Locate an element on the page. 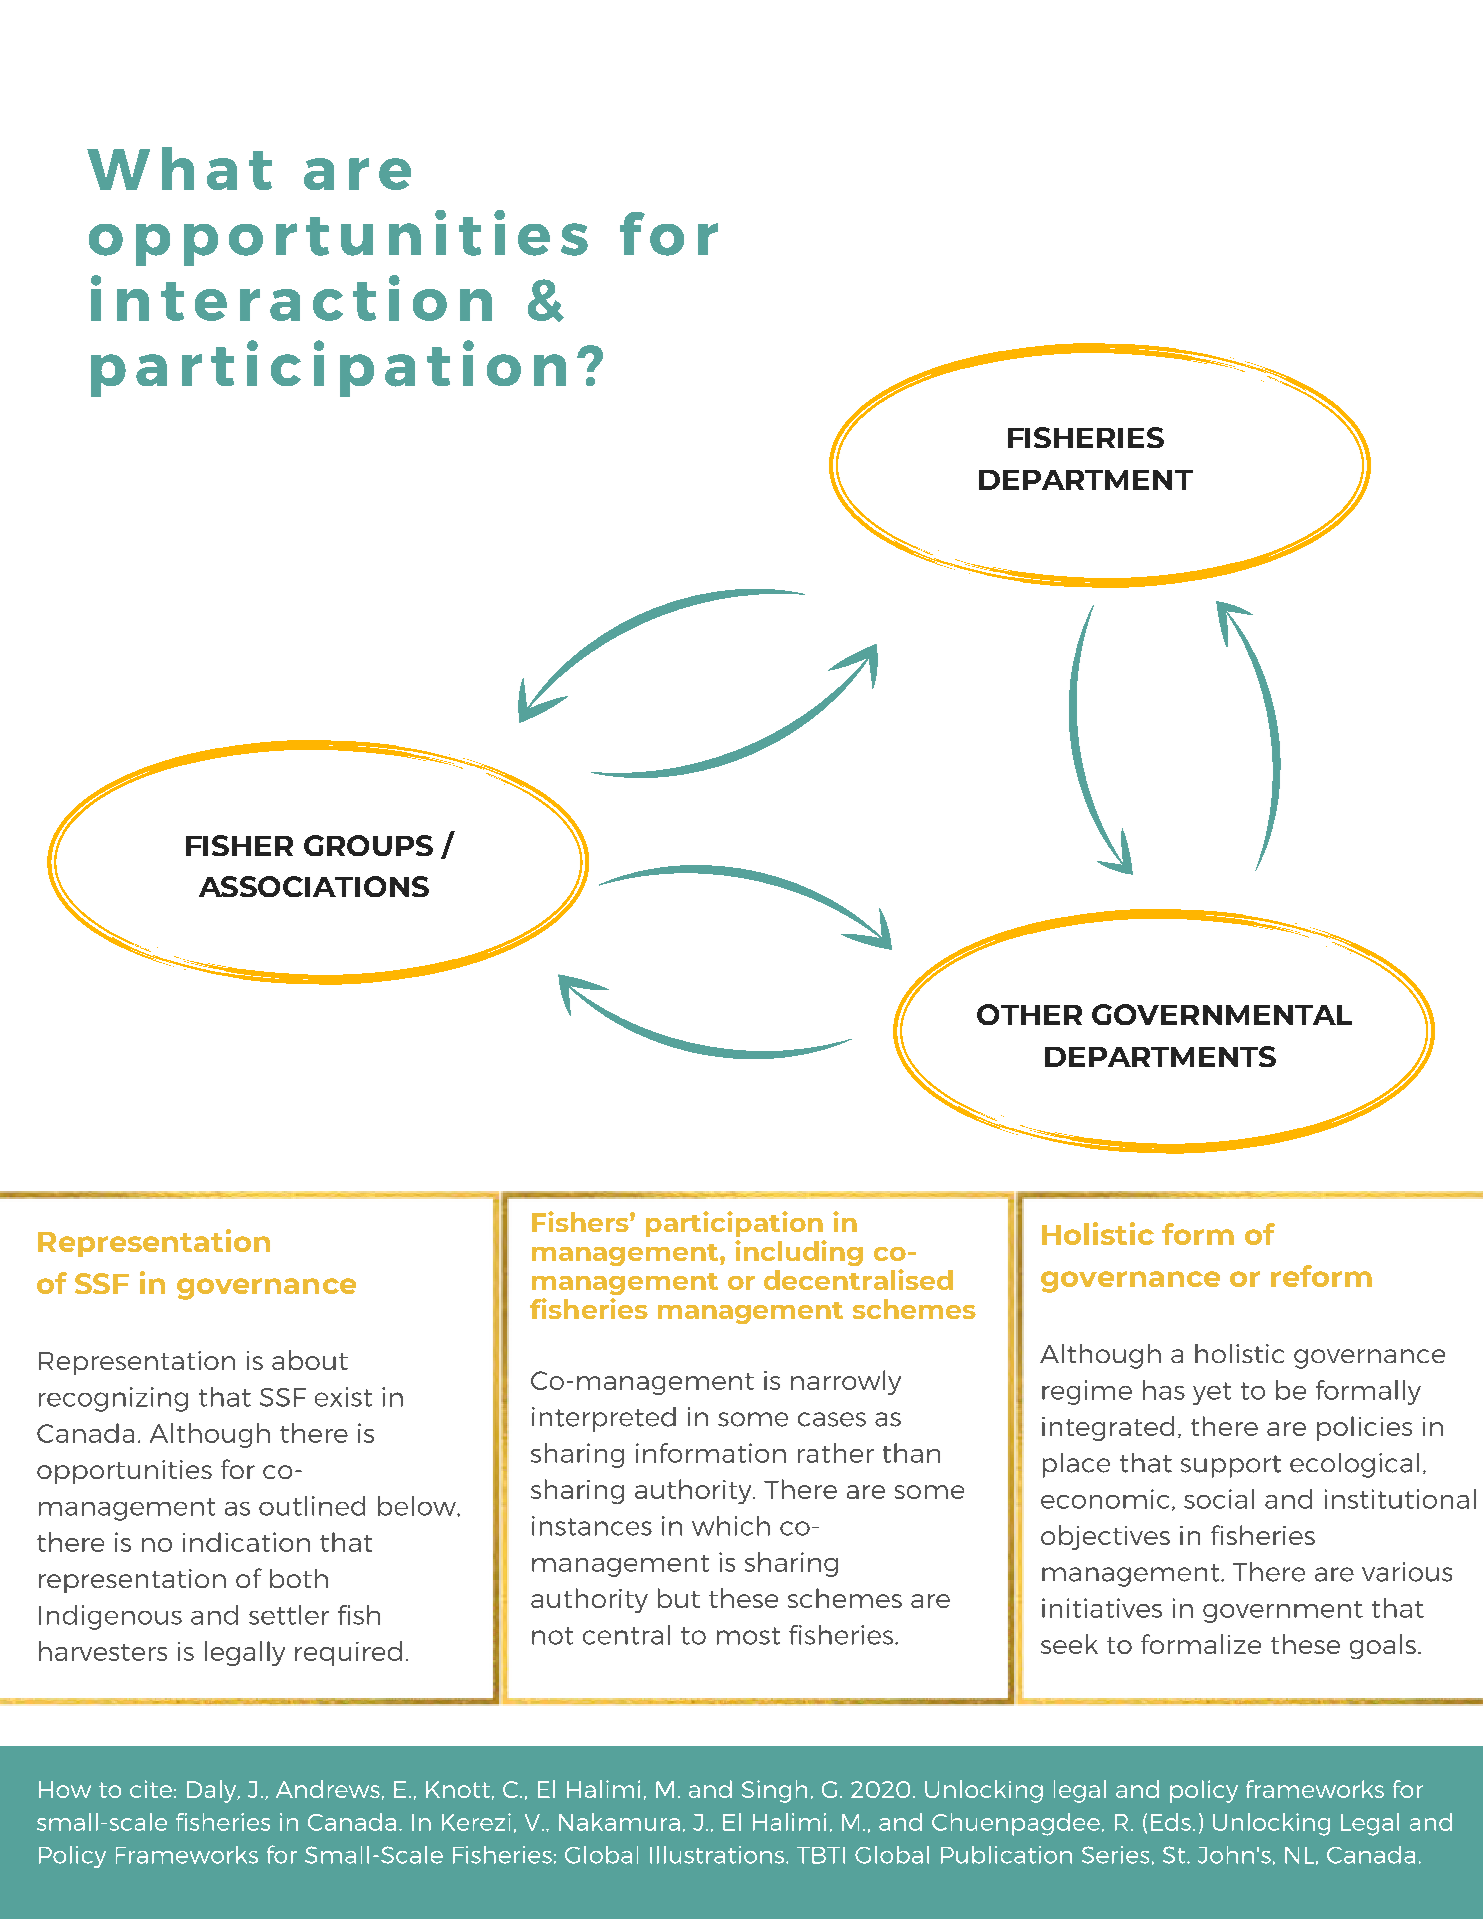 The image size is (1483, 1919). OTHER is located at coordinates (1029, 1014).
